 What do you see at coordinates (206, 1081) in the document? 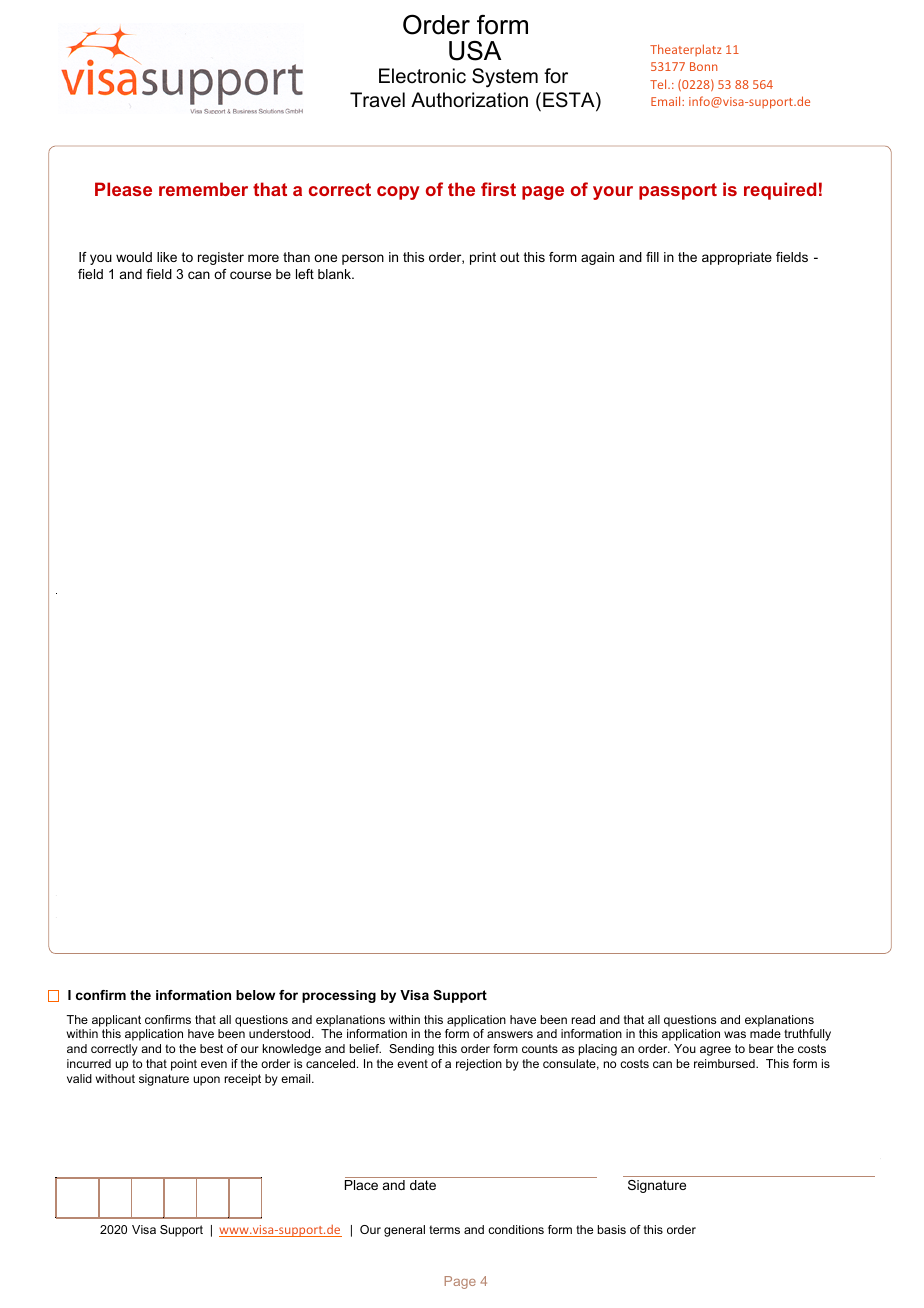
I see `upon` at bounding box center [206, 1081].
